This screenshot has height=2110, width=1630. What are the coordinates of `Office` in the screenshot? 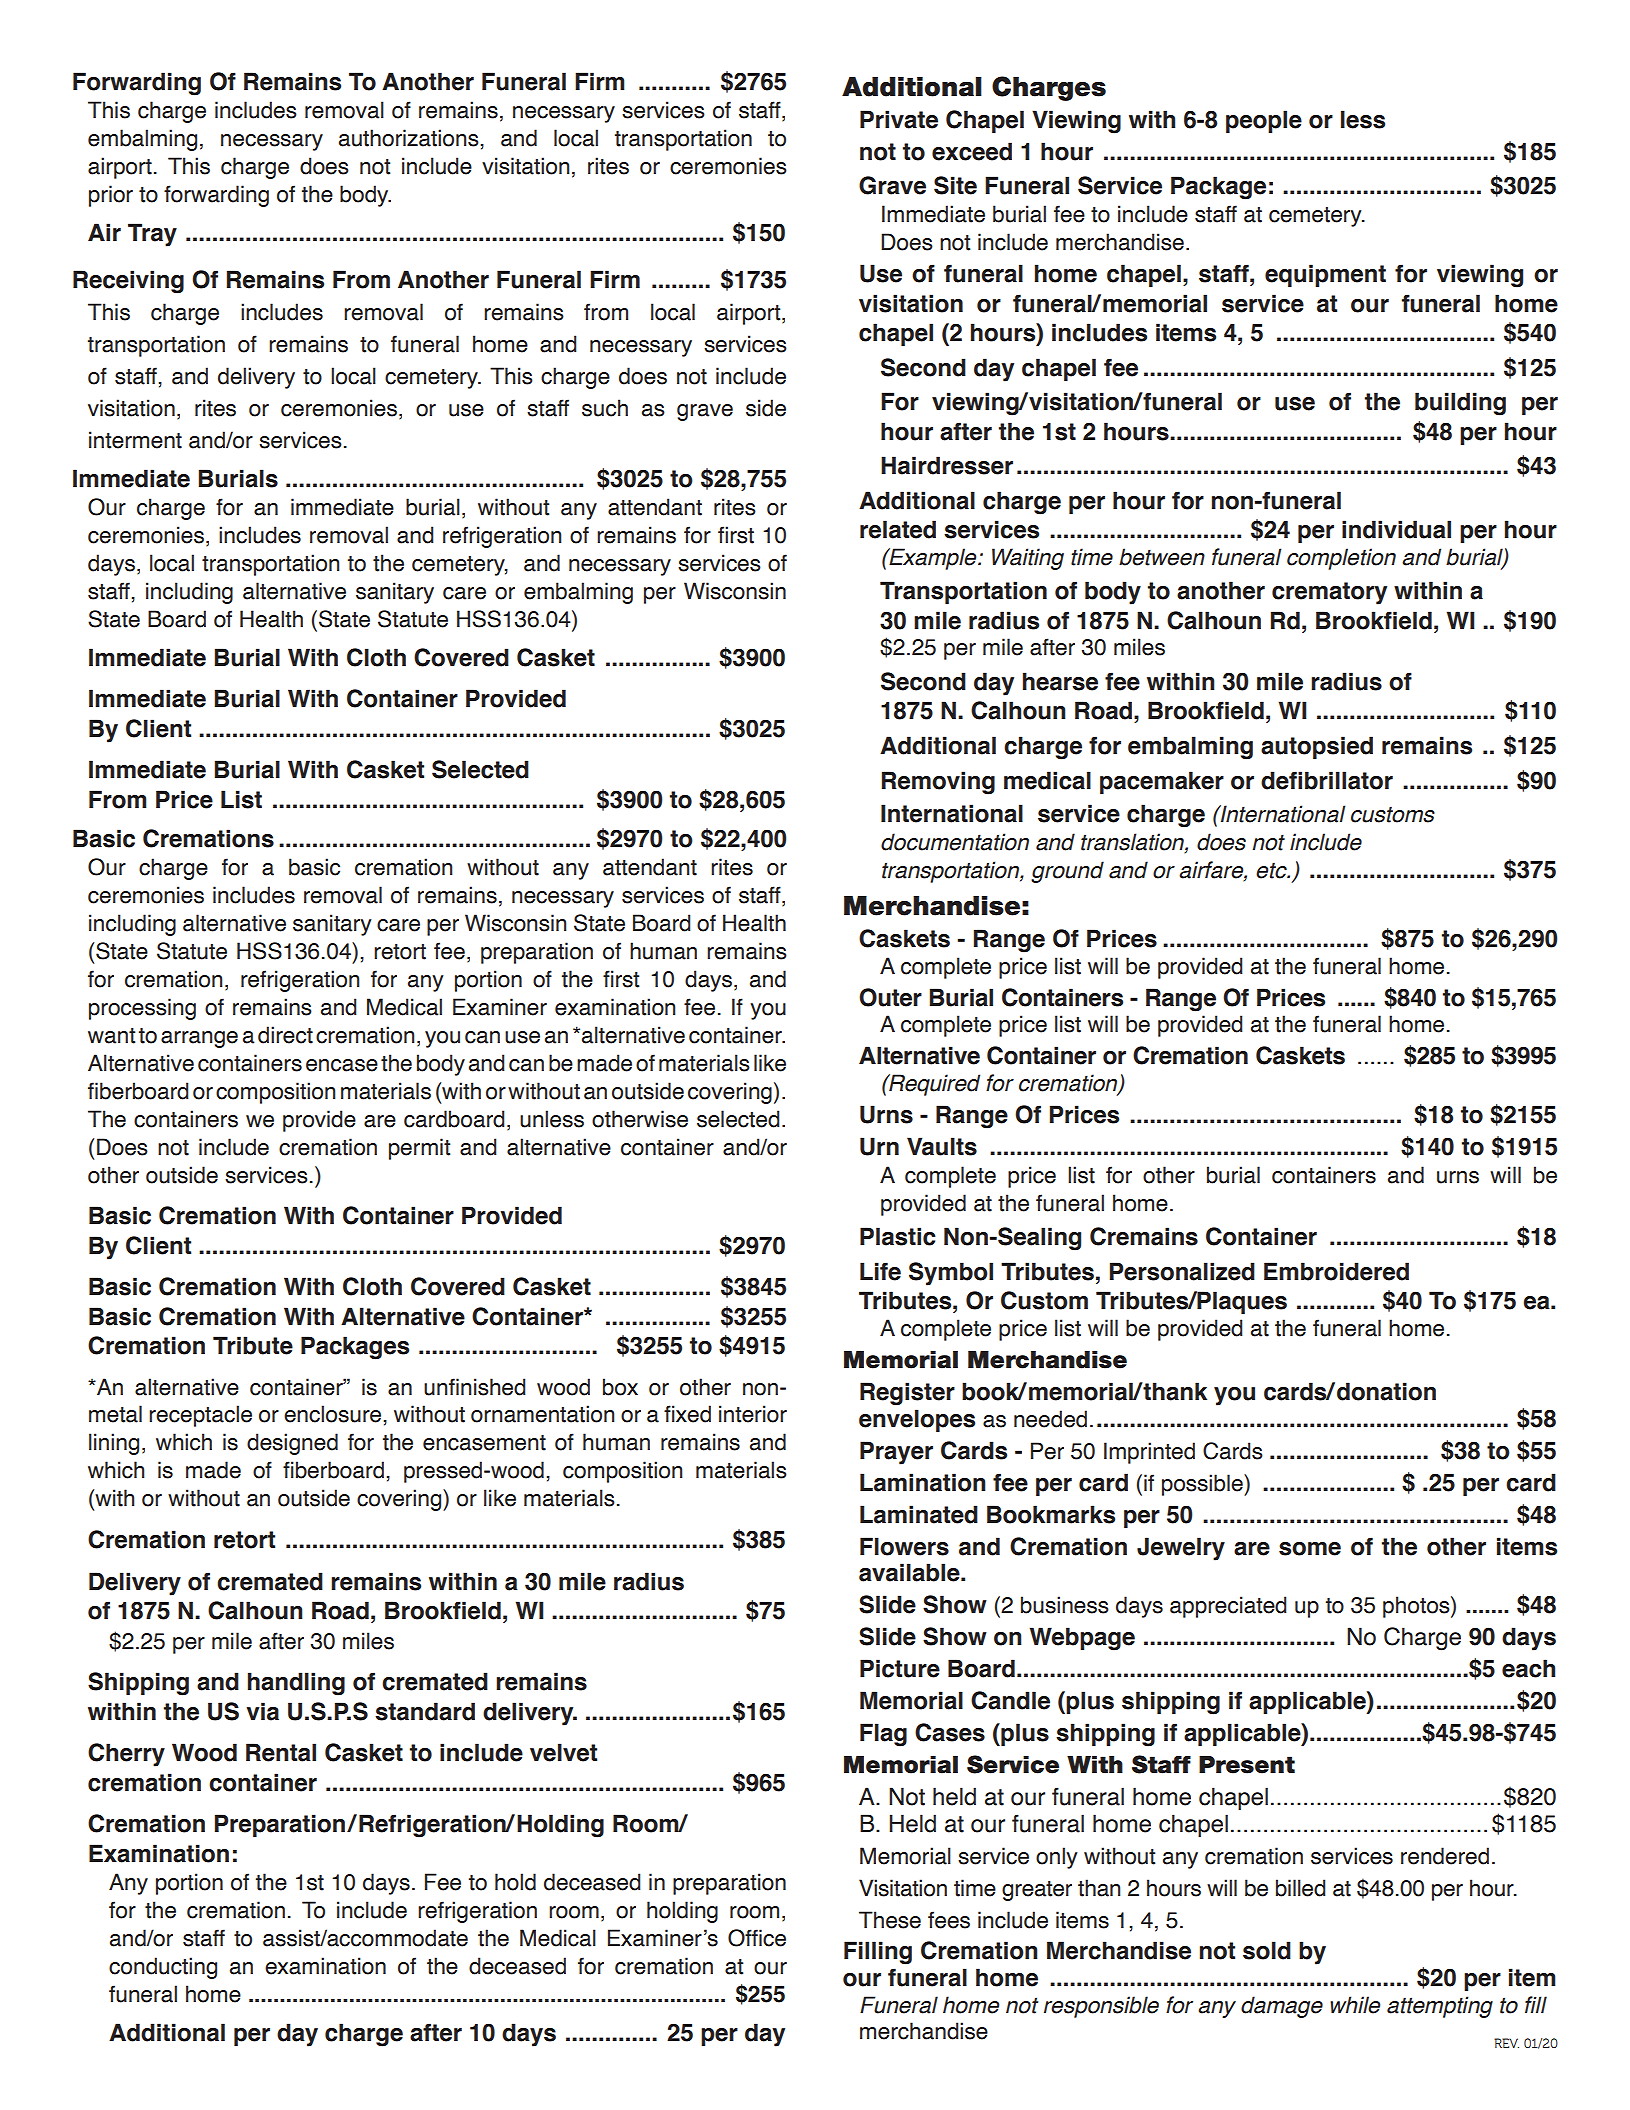 It's located at (757, 1938).
